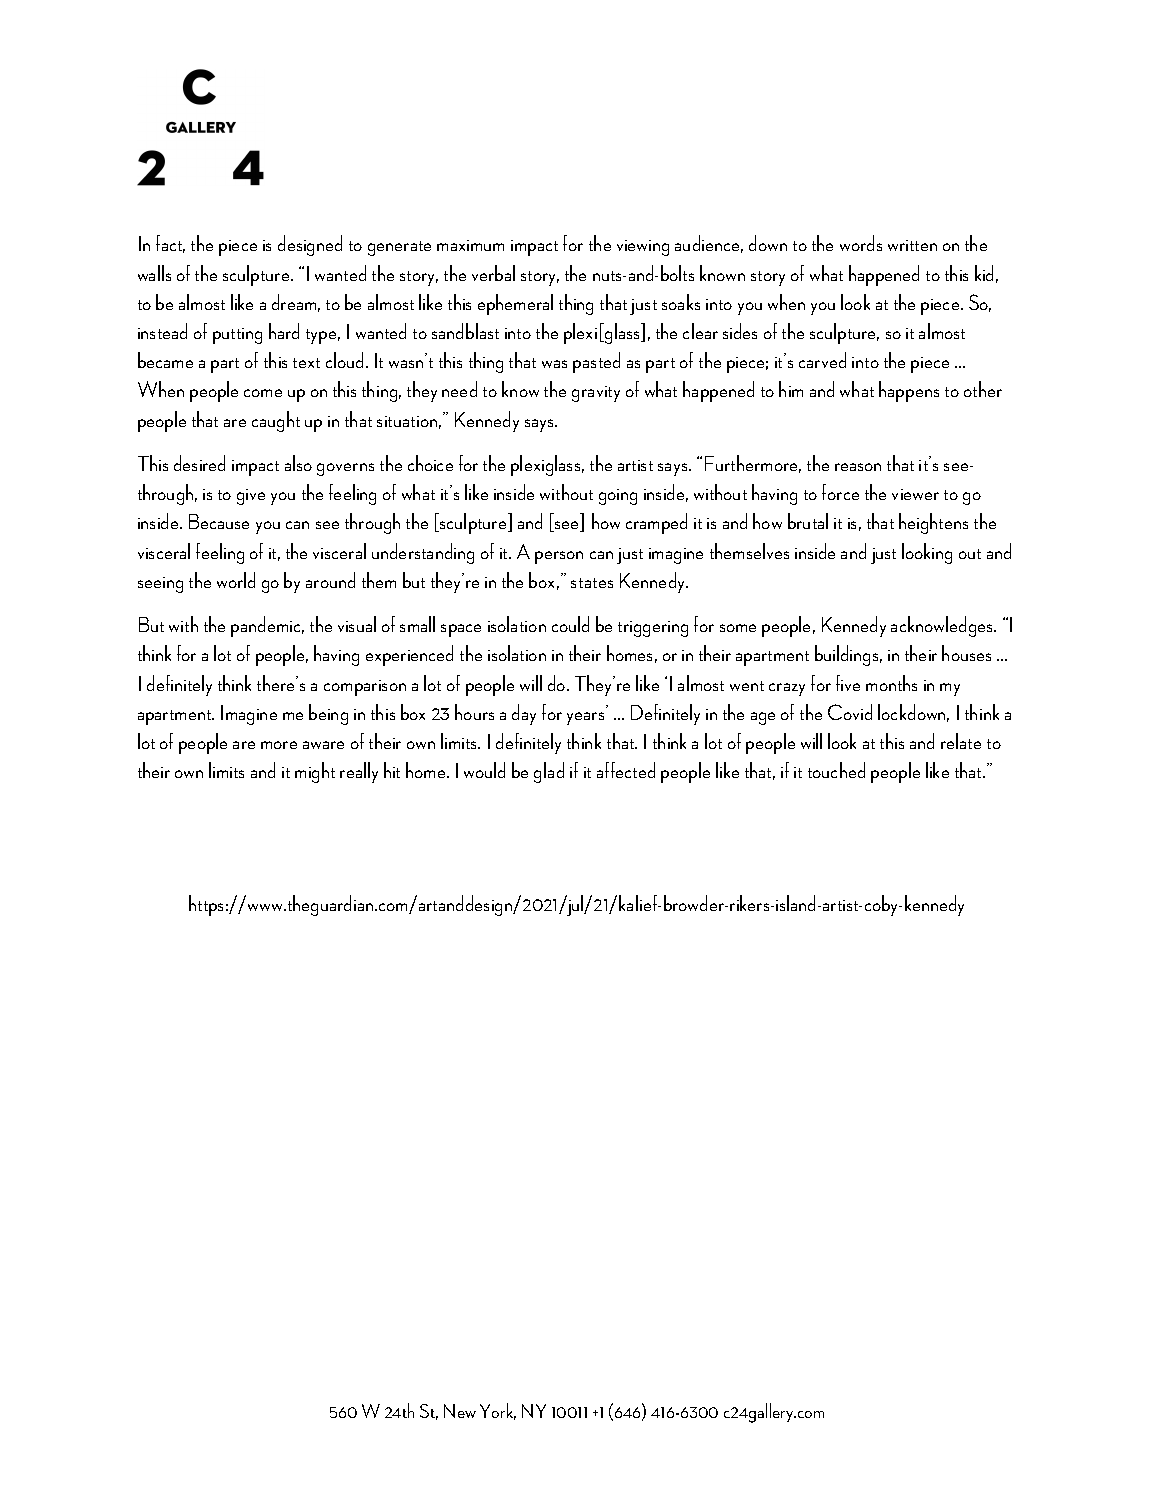 The image size is (1151, 1489). I want to click on might, so click(315, 772).
